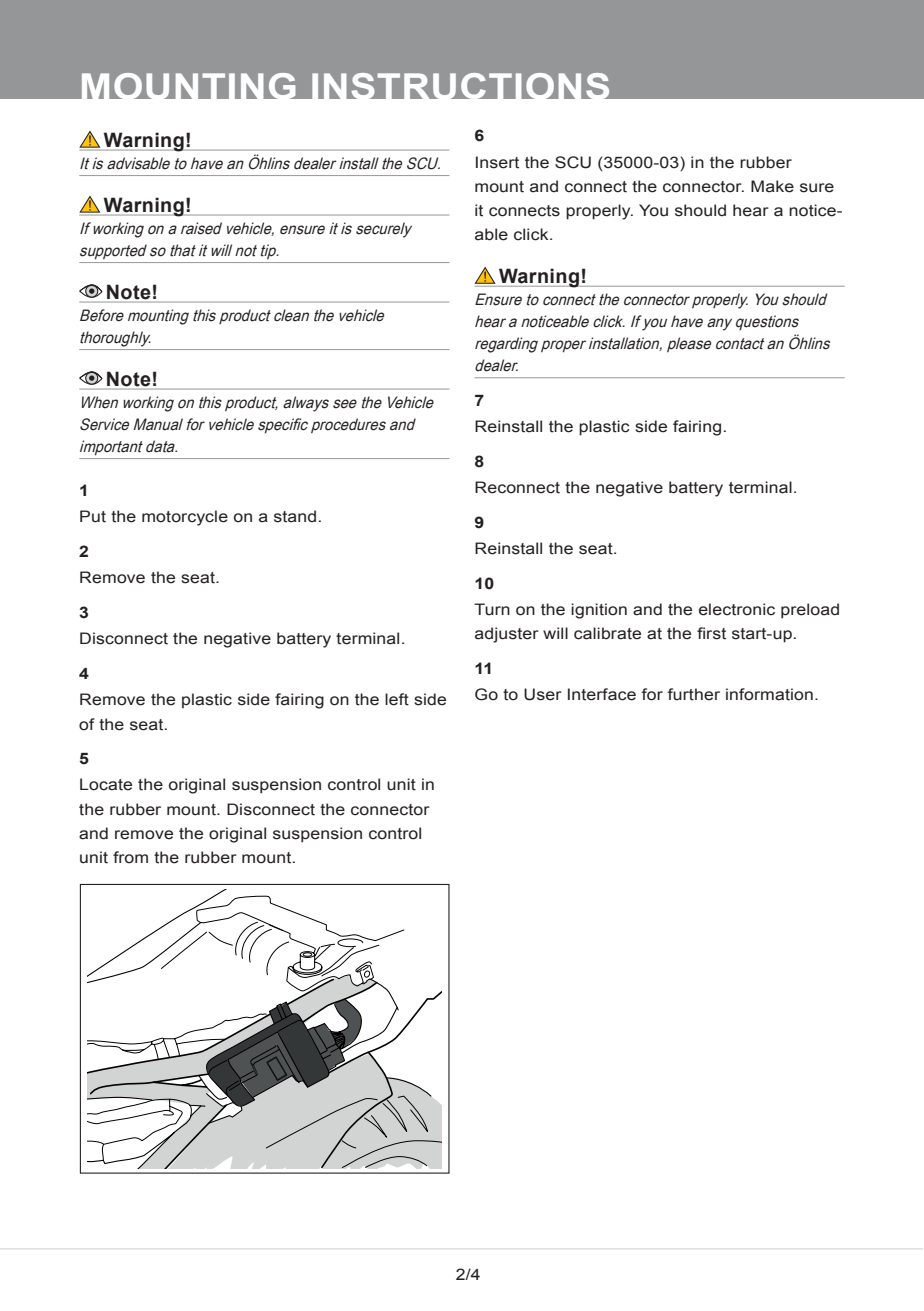 This screenshot has width=924, height=1311. Describe the element at coordinates (693, 694) in the screenshot. I see `further` at that location.
